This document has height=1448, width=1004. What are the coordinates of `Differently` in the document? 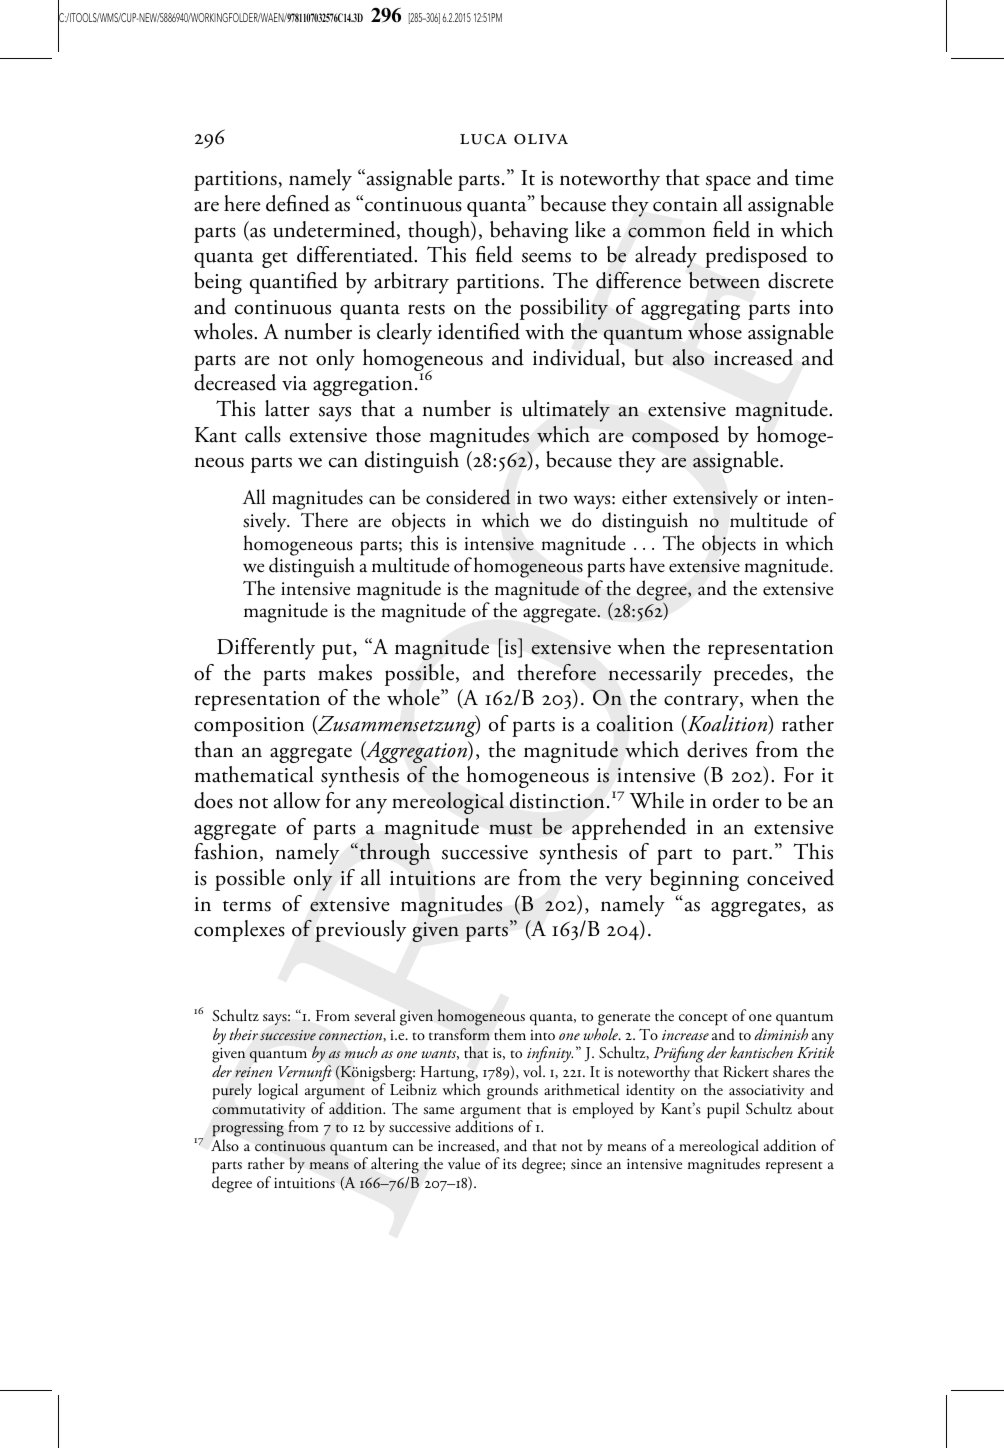 It's located at (266, 649).
